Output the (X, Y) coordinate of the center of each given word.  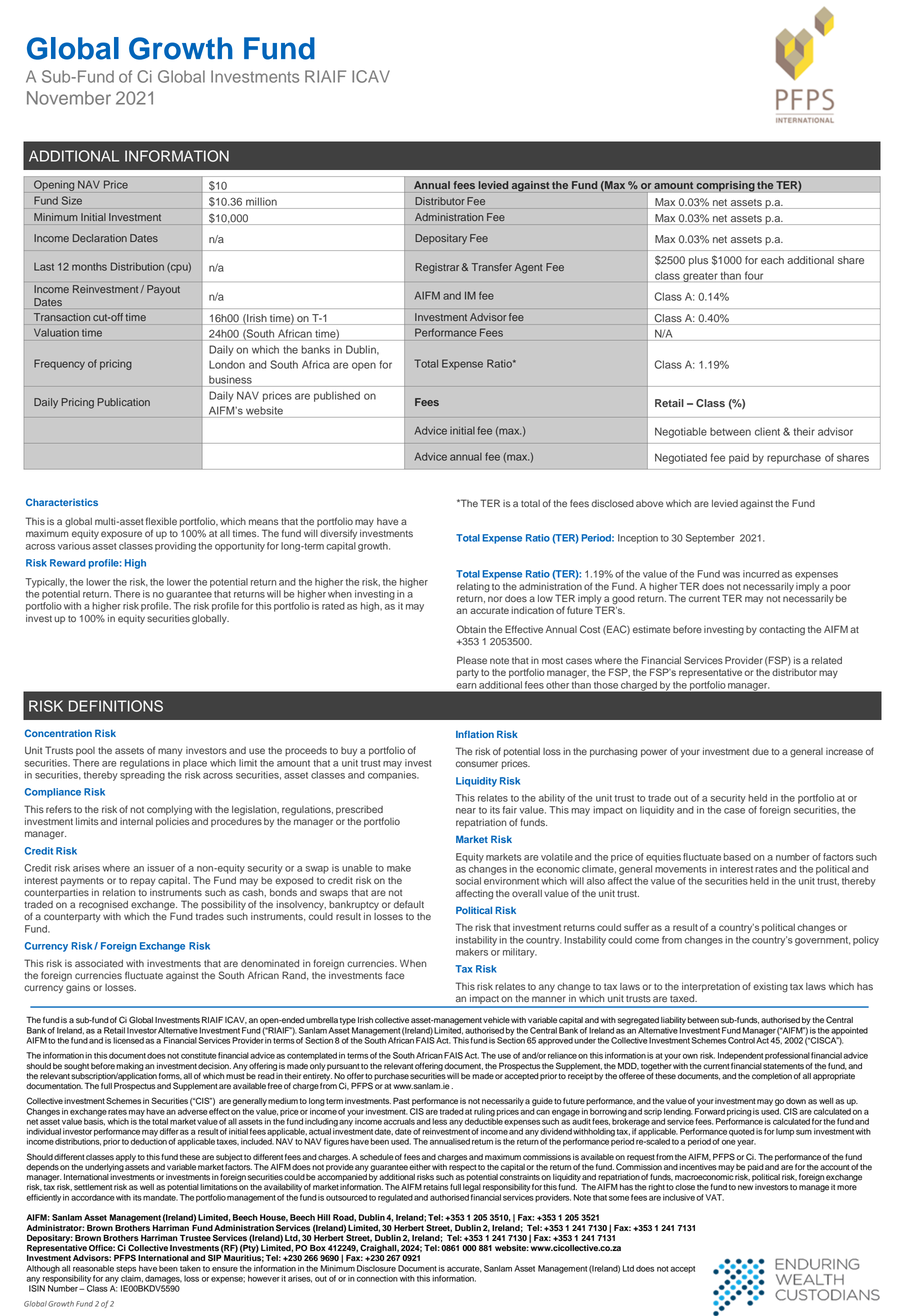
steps (126, 1270)
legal (472, 1189)
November (69, 98)
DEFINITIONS (116, 706)
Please (472, 660)
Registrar (437, 268)
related (827, 661)
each (772, 260)
